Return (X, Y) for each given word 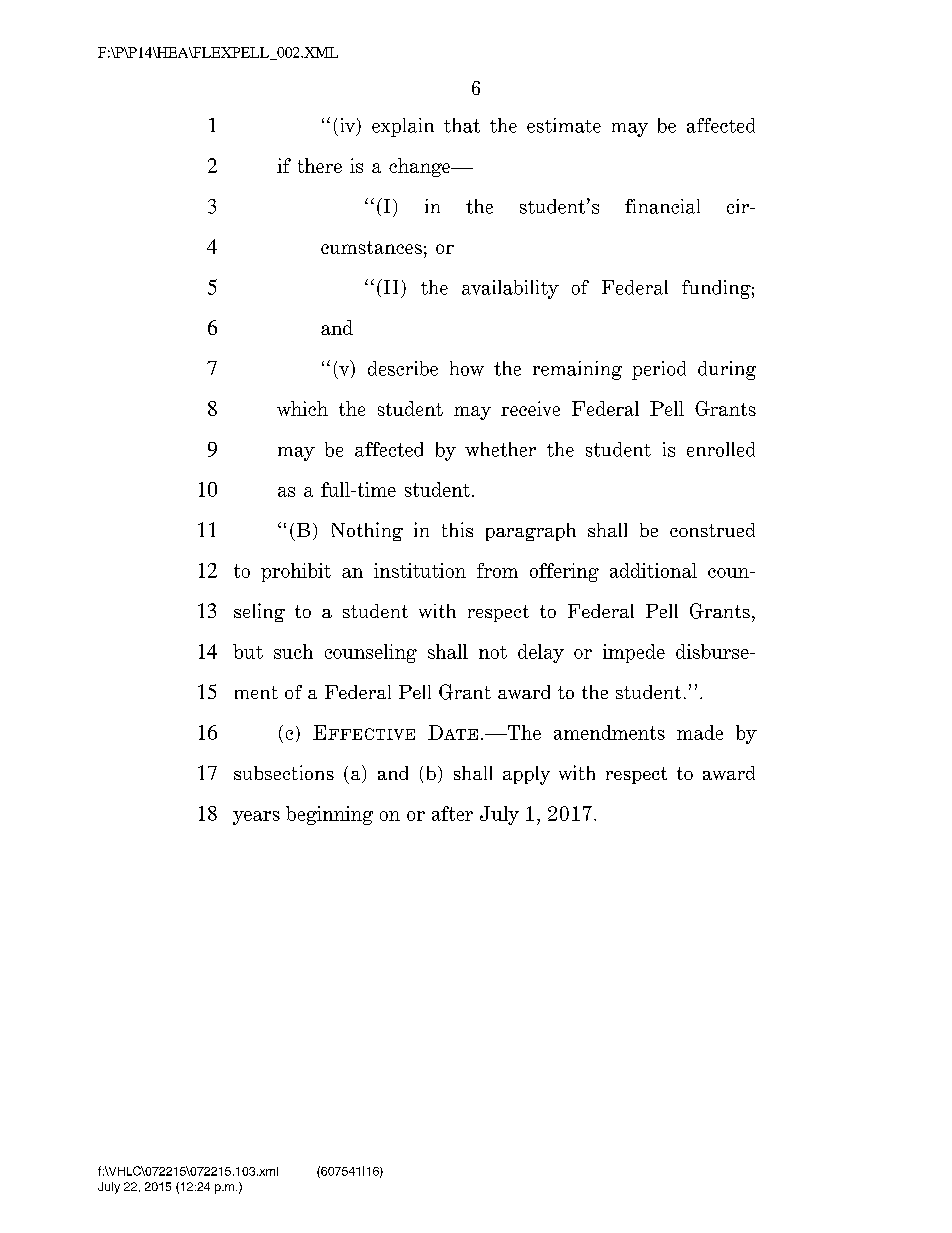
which (302, 408)
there (320, 165)
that (462, 125)
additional (653, 570)
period (659, 370)
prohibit (296, 572)
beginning (329, 815)
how (467, 368)
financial (662, 206)
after (452, 813)
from (497, 570)
